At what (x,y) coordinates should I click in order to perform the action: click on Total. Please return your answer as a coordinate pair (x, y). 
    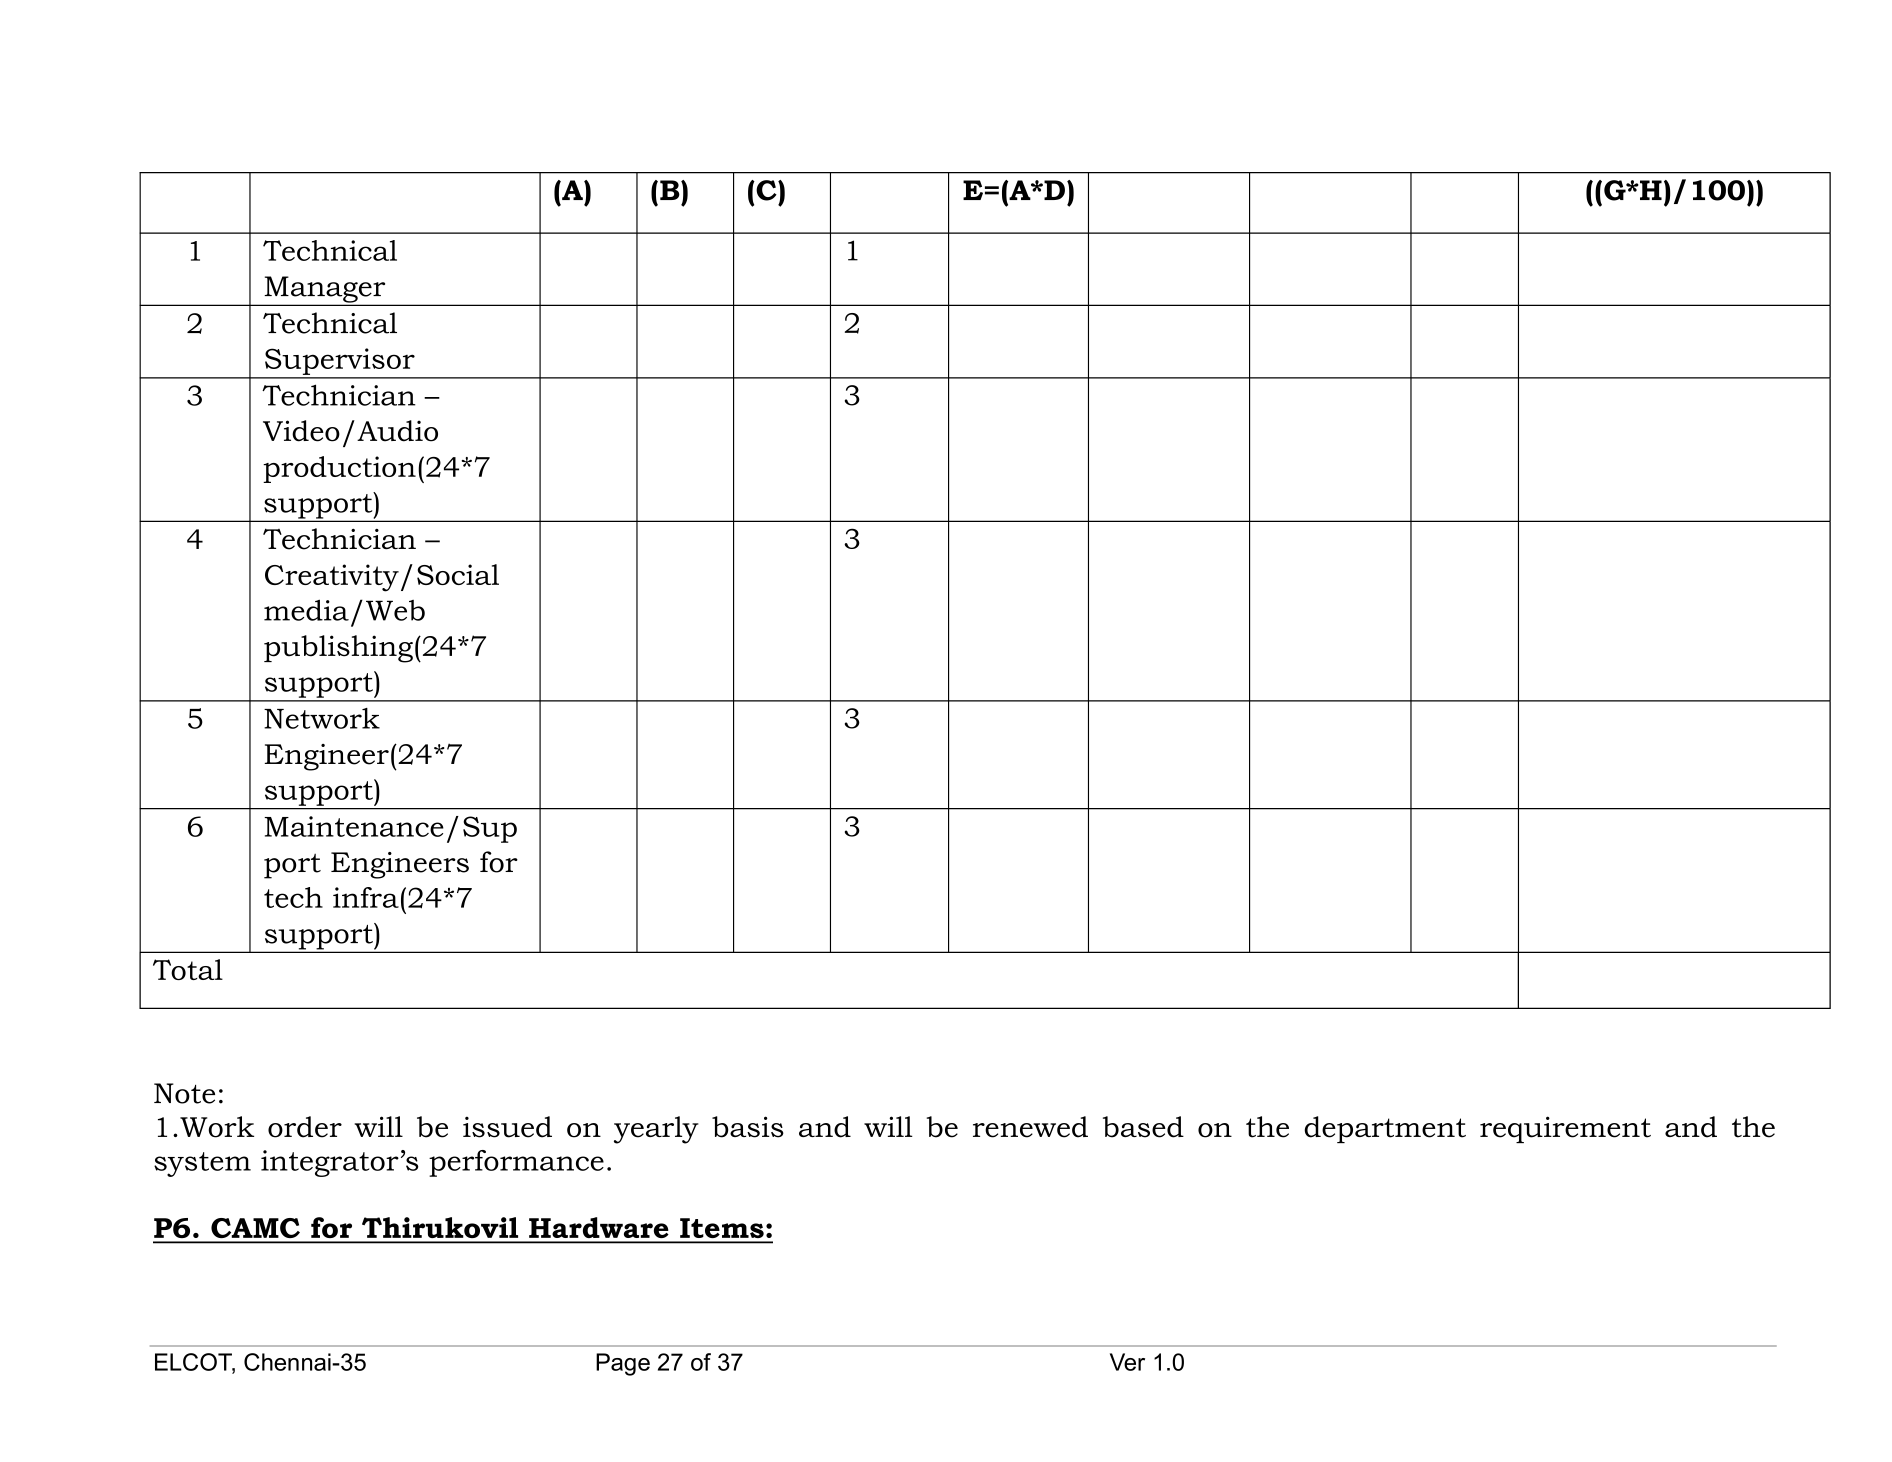
    Looking at the image, I should click on (188, 969).
